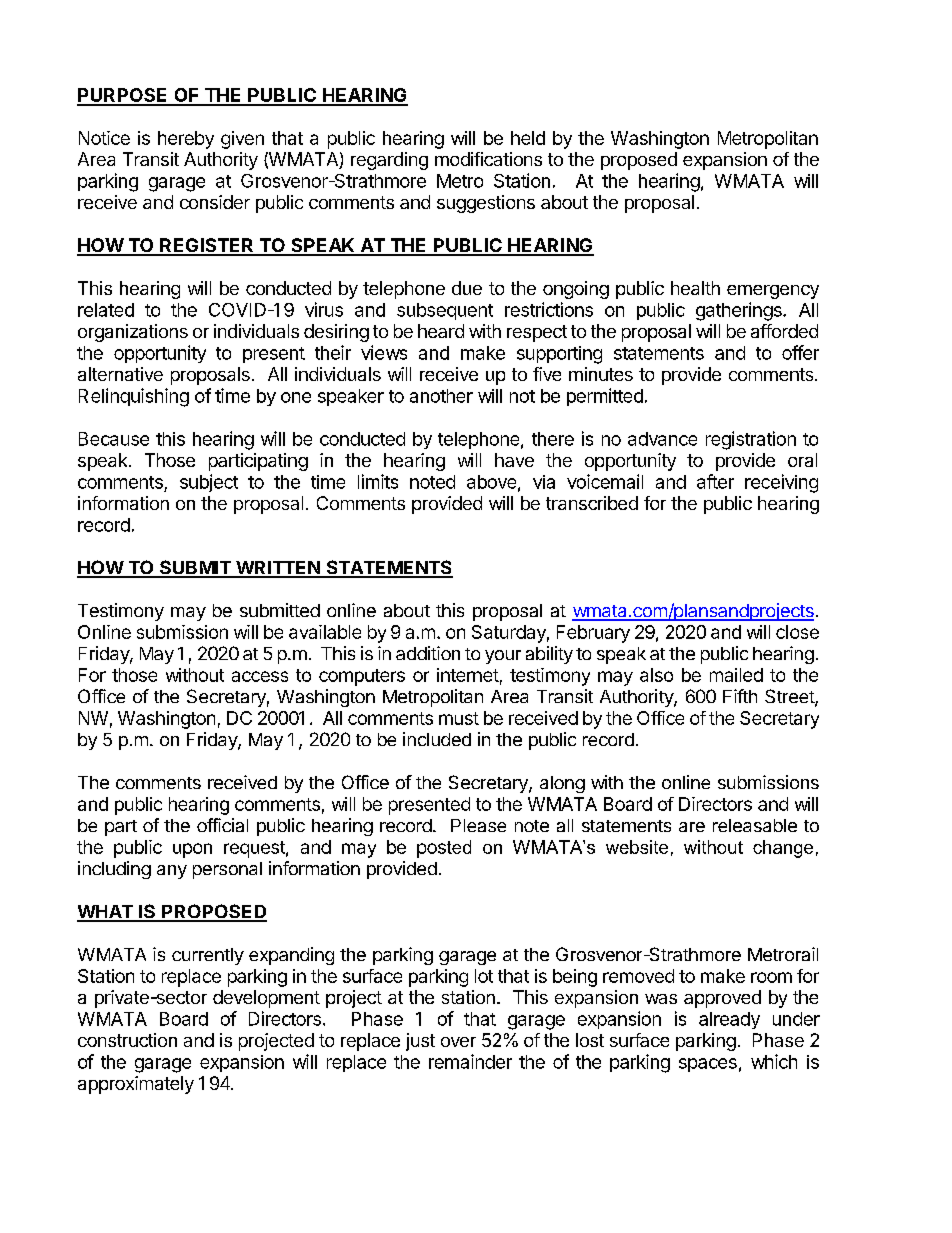 Image resolution: width=952 pixels, height=1233 pixels. What do you see at coordinates (797, 632) in the screenshot?
I see `close` at bounding box center [797, 632].
